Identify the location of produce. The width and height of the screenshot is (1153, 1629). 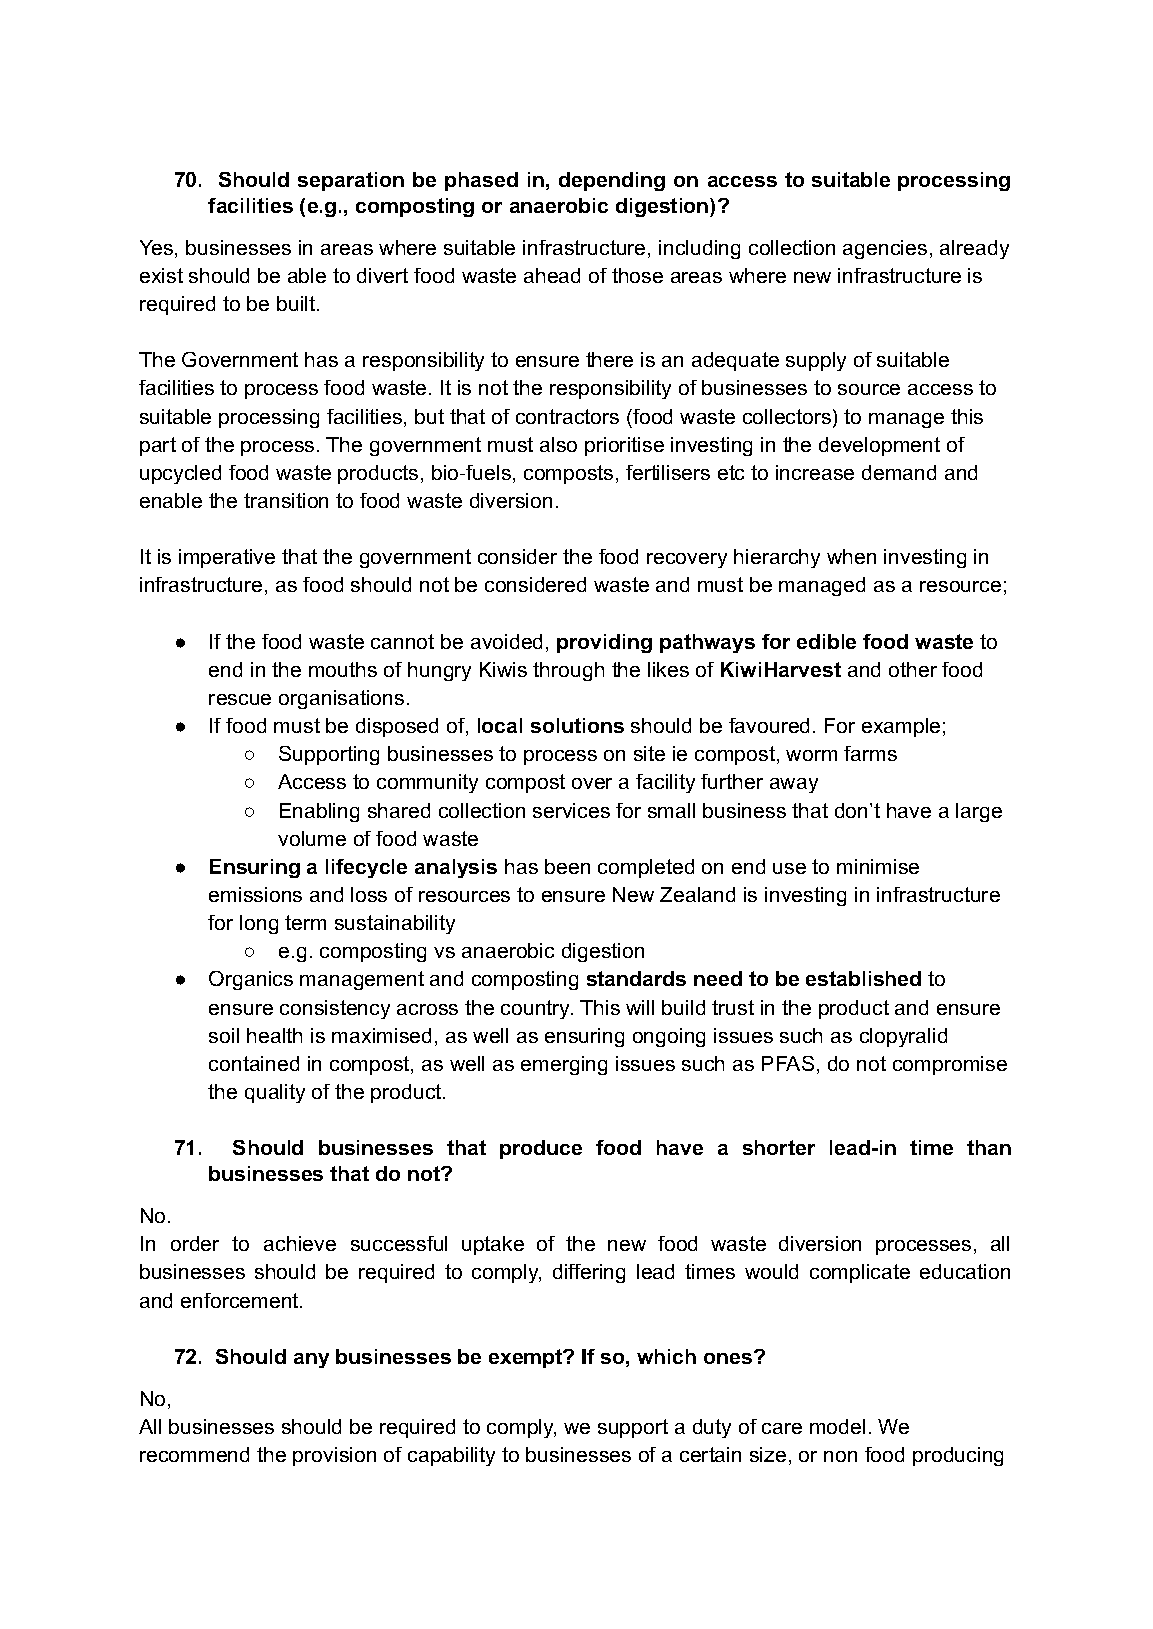
(541, 1149).
